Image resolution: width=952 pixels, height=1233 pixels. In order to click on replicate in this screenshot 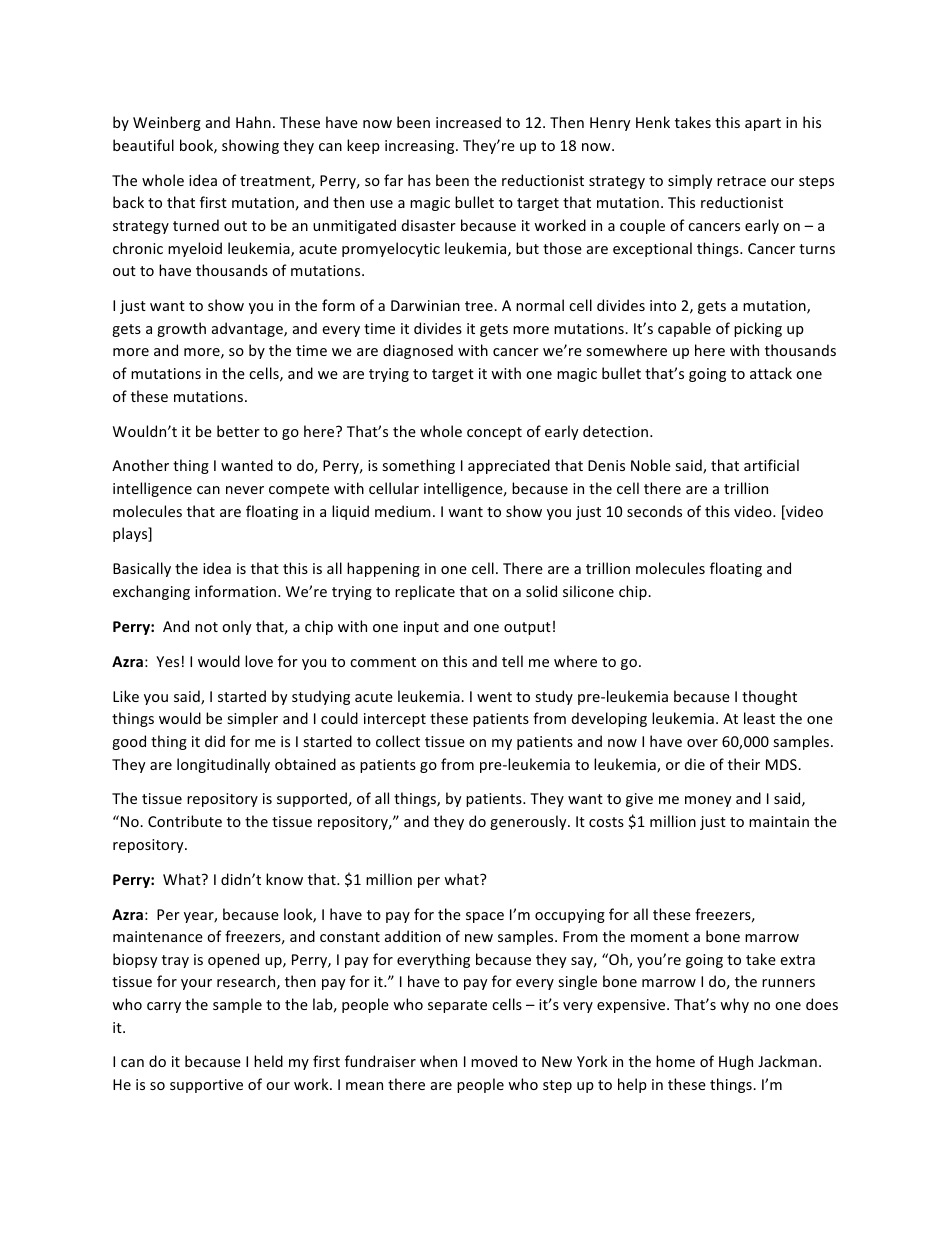, I will do `click(425, 592)`.
